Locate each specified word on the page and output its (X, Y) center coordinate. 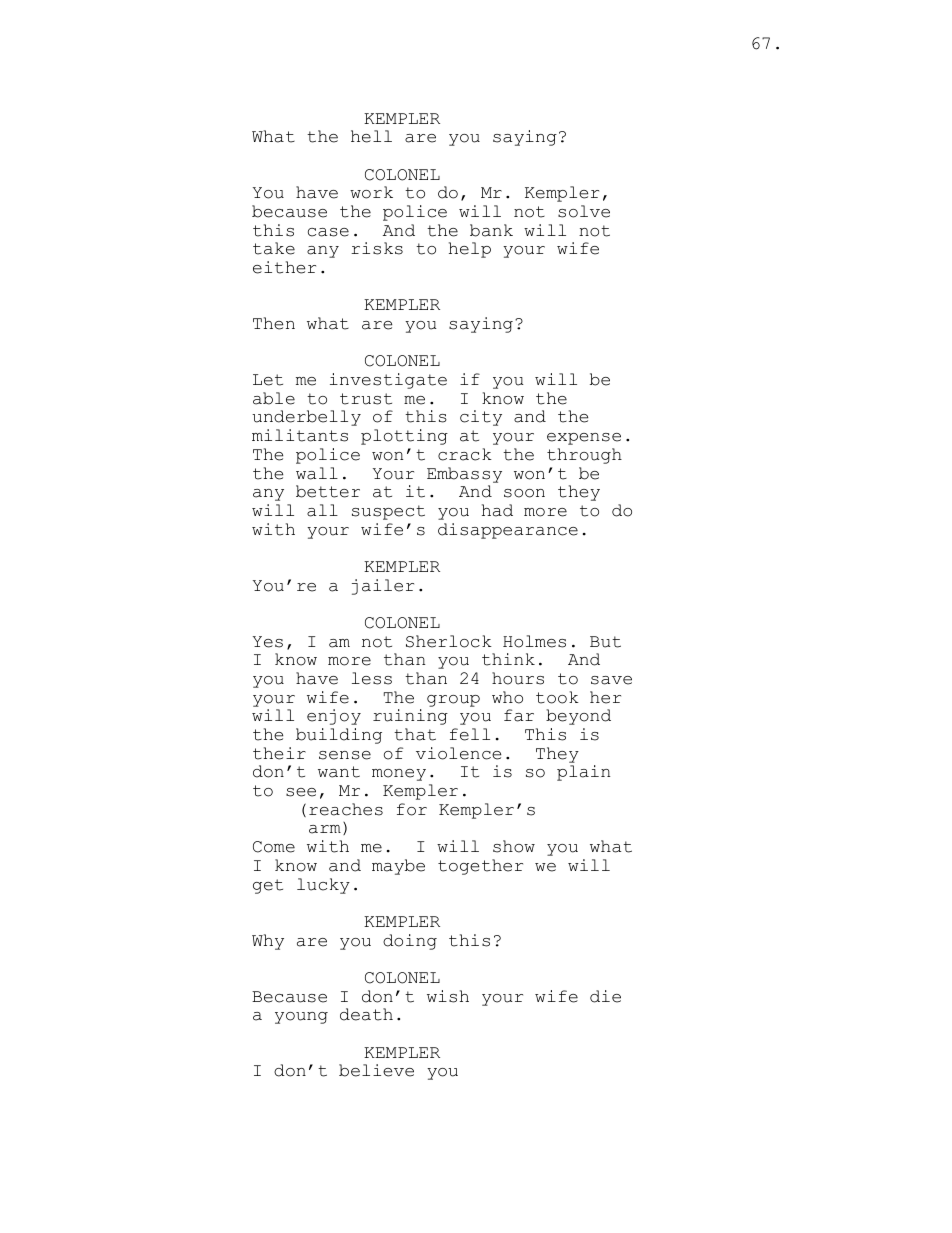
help (470, 250)
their (279, 753)
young (301, 1018)
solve (584, 211)
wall (317, 473)
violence (458, 753)
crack (465, 454)
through (584, 456)
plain (583, 773)
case (328, 232)
